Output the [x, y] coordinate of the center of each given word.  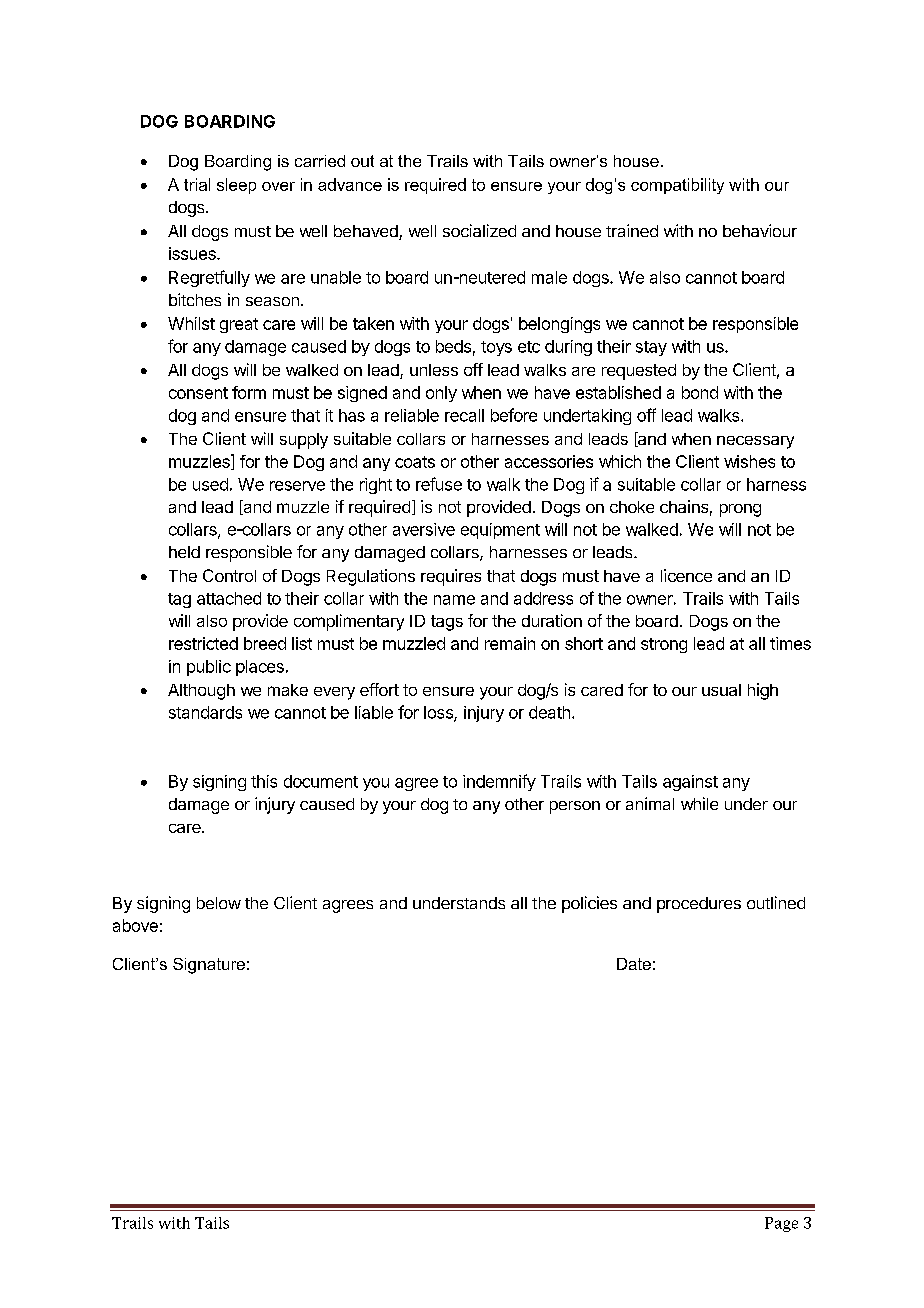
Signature [209, 966]
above [135, 925]
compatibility [677, 186]
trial [197, 184]
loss [439, 713]
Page [781, 1224]
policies [589, 904]
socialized [479, 230]
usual [721, 690]
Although [201, 692]
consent [198, 393]
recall [464, 415]
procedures [699, 905]
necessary [755, 442]
